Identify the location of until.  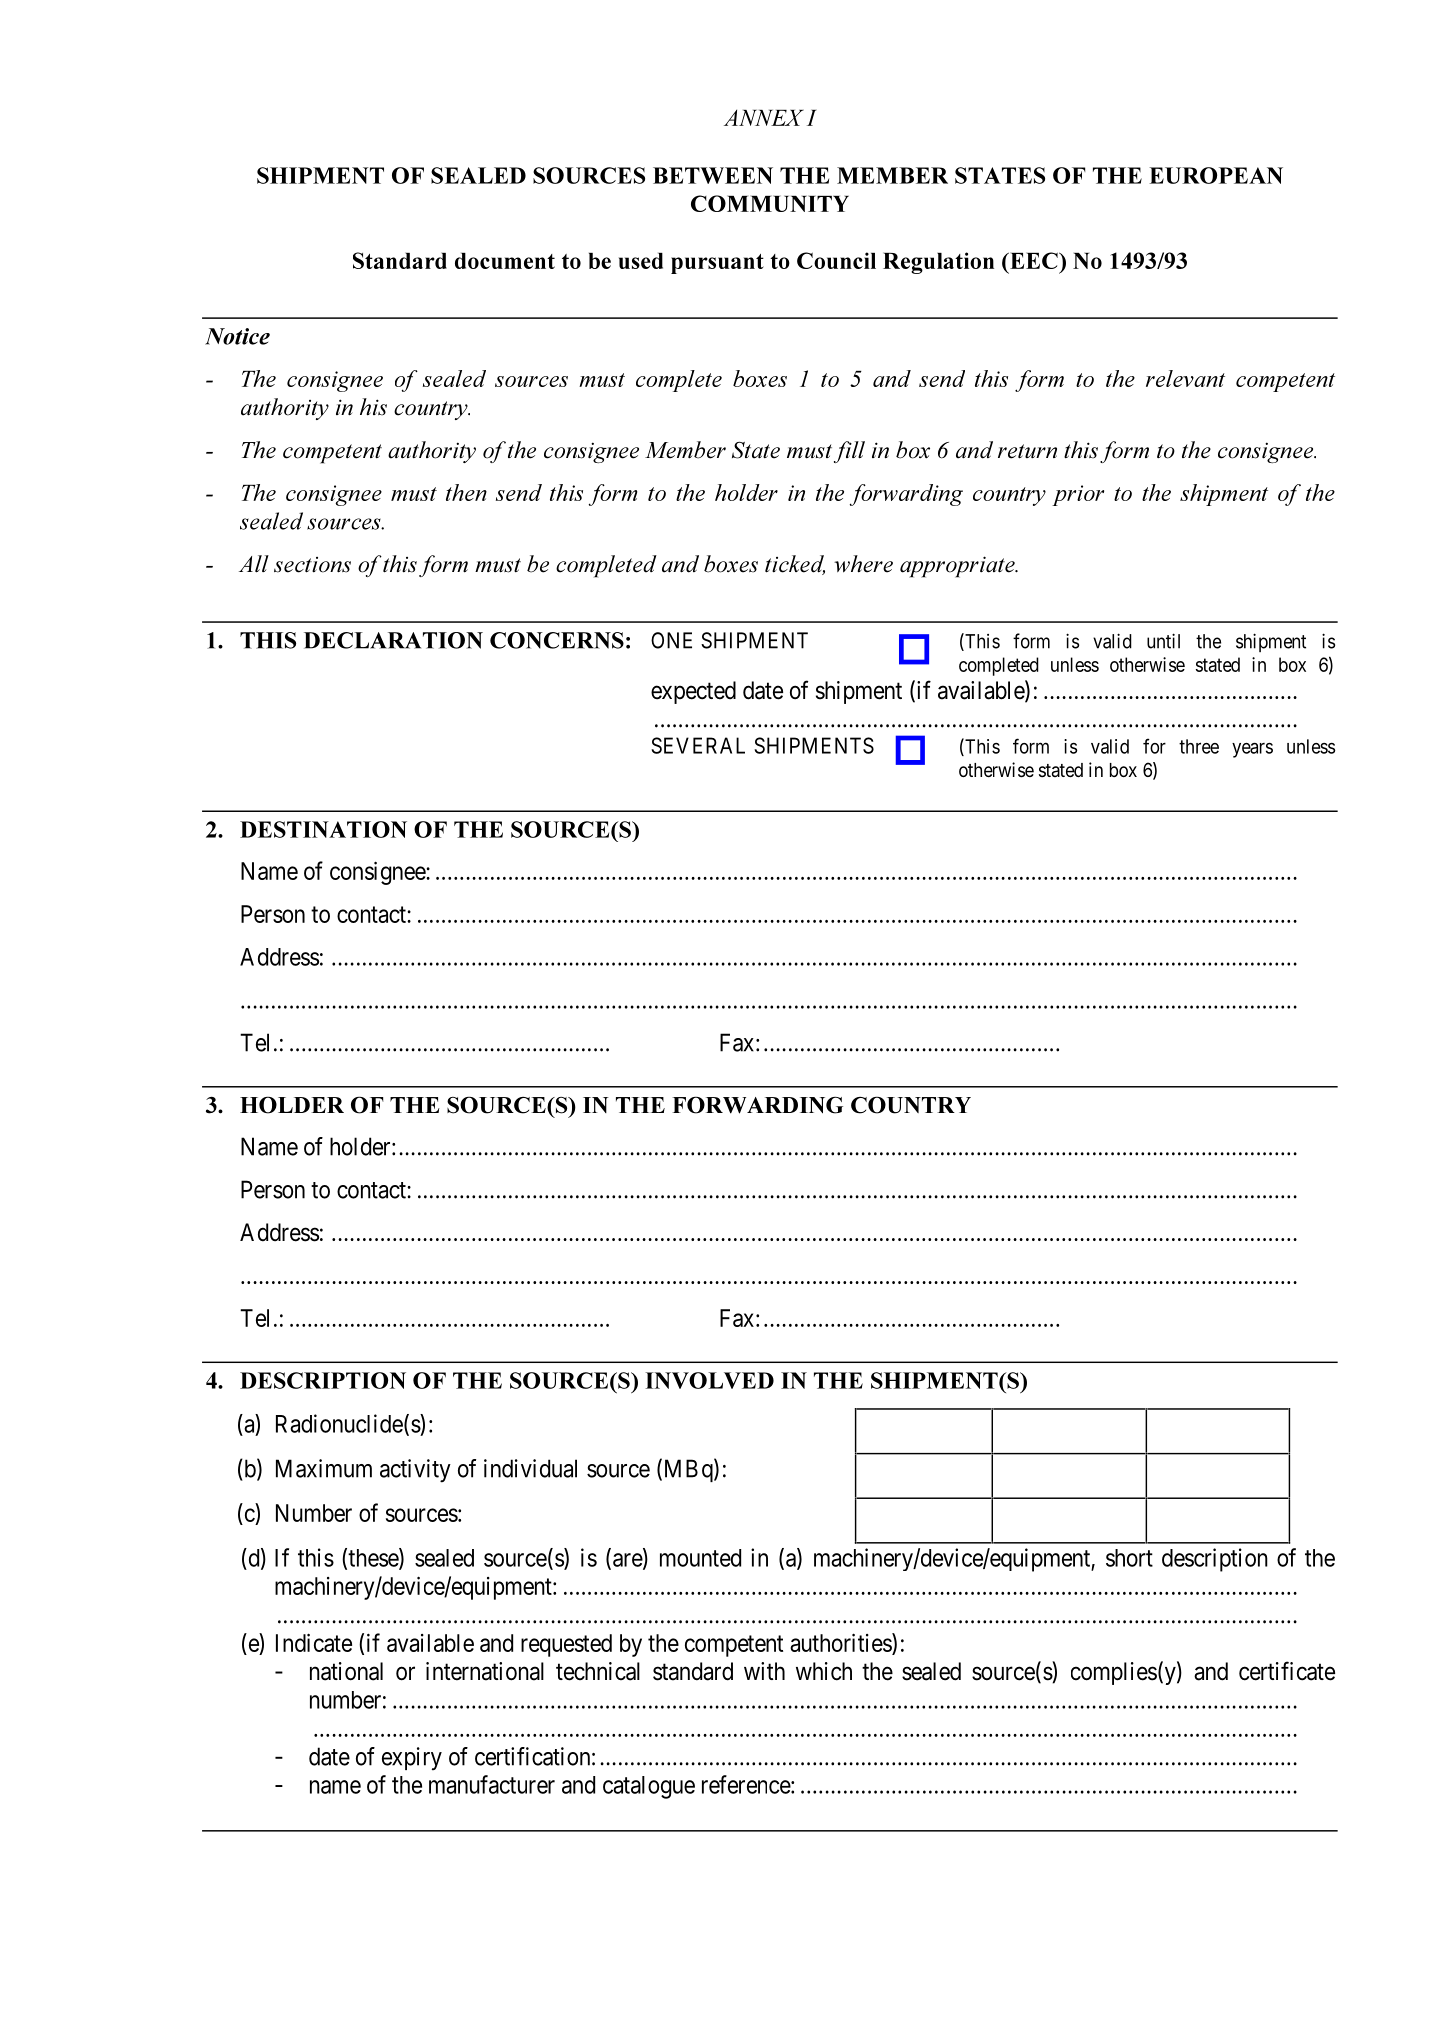
(1163, 641).
